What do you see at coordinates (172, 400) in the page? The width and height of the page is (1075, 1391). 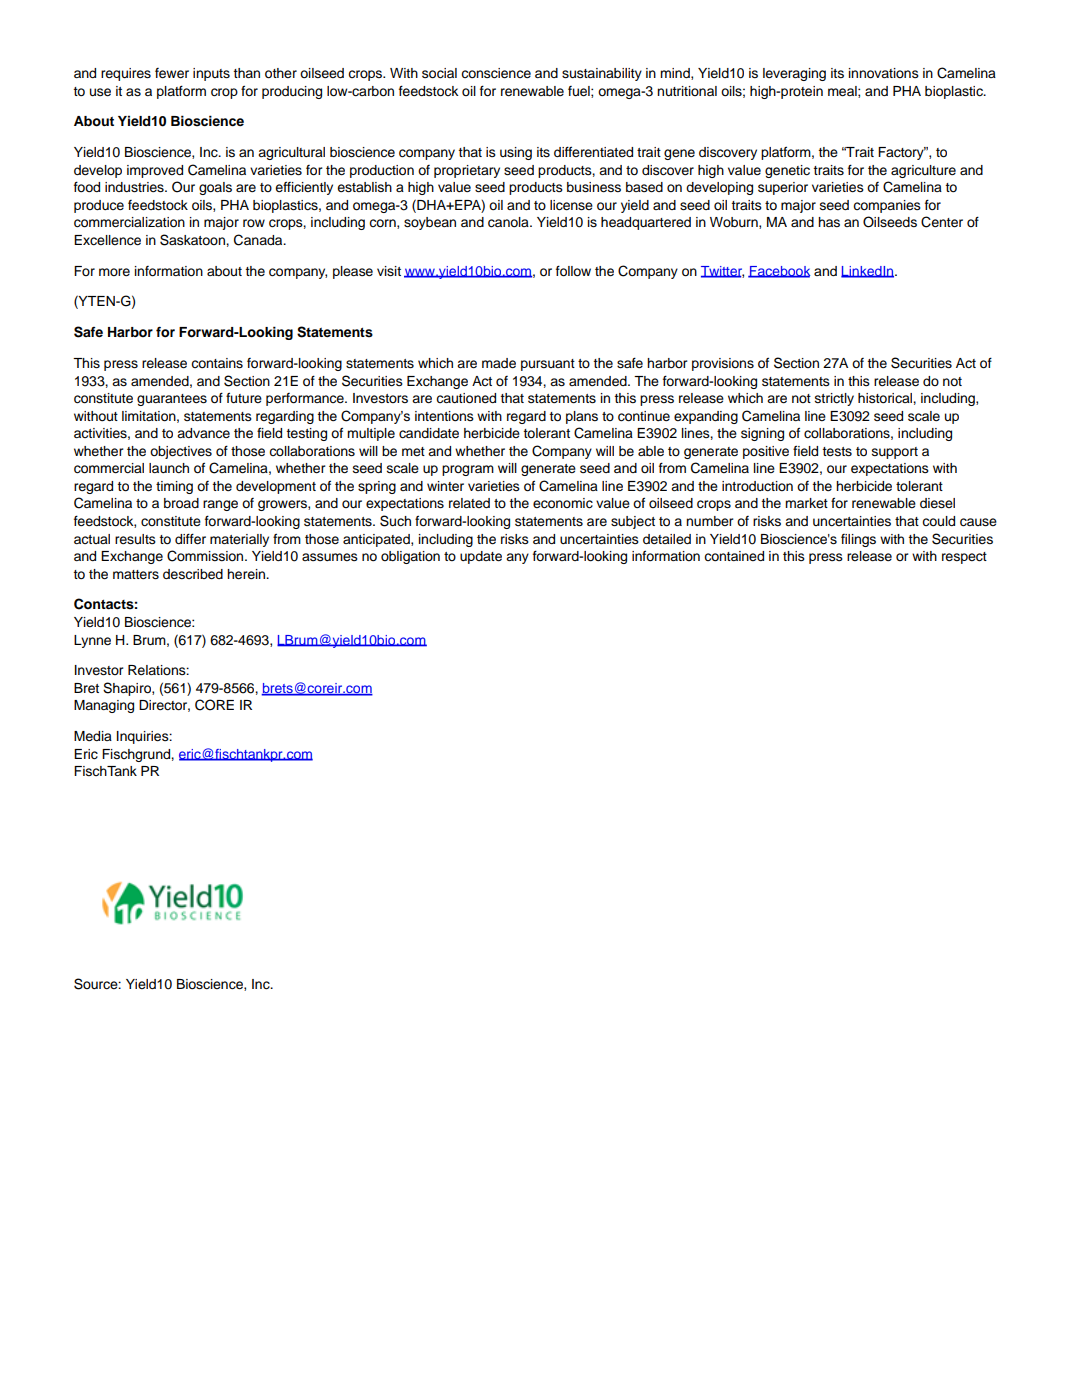 I see `guarantees` at bounding box center [172, 400].
